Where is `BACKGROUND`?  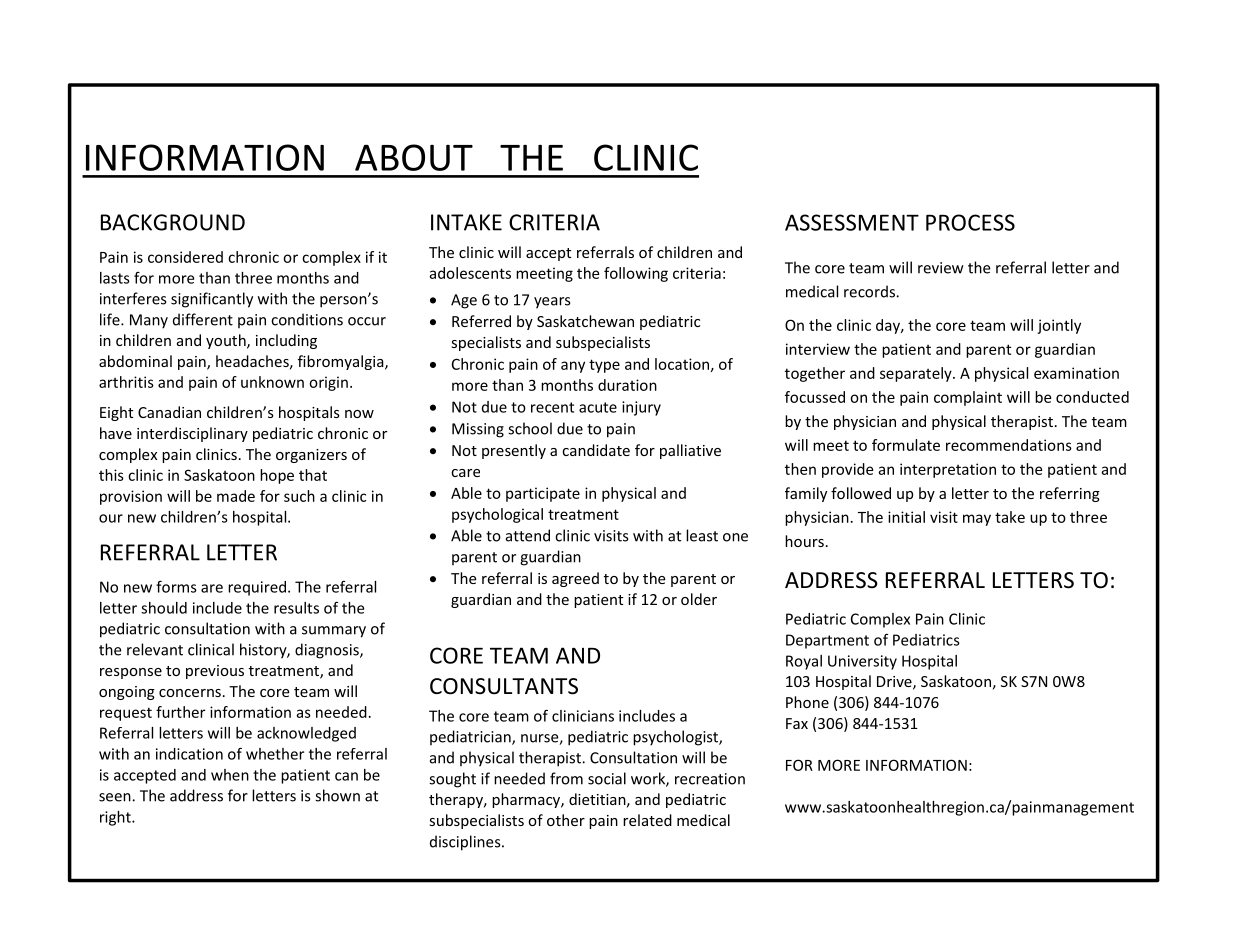
BACKGROUND is located at coordinates (173, 222).
